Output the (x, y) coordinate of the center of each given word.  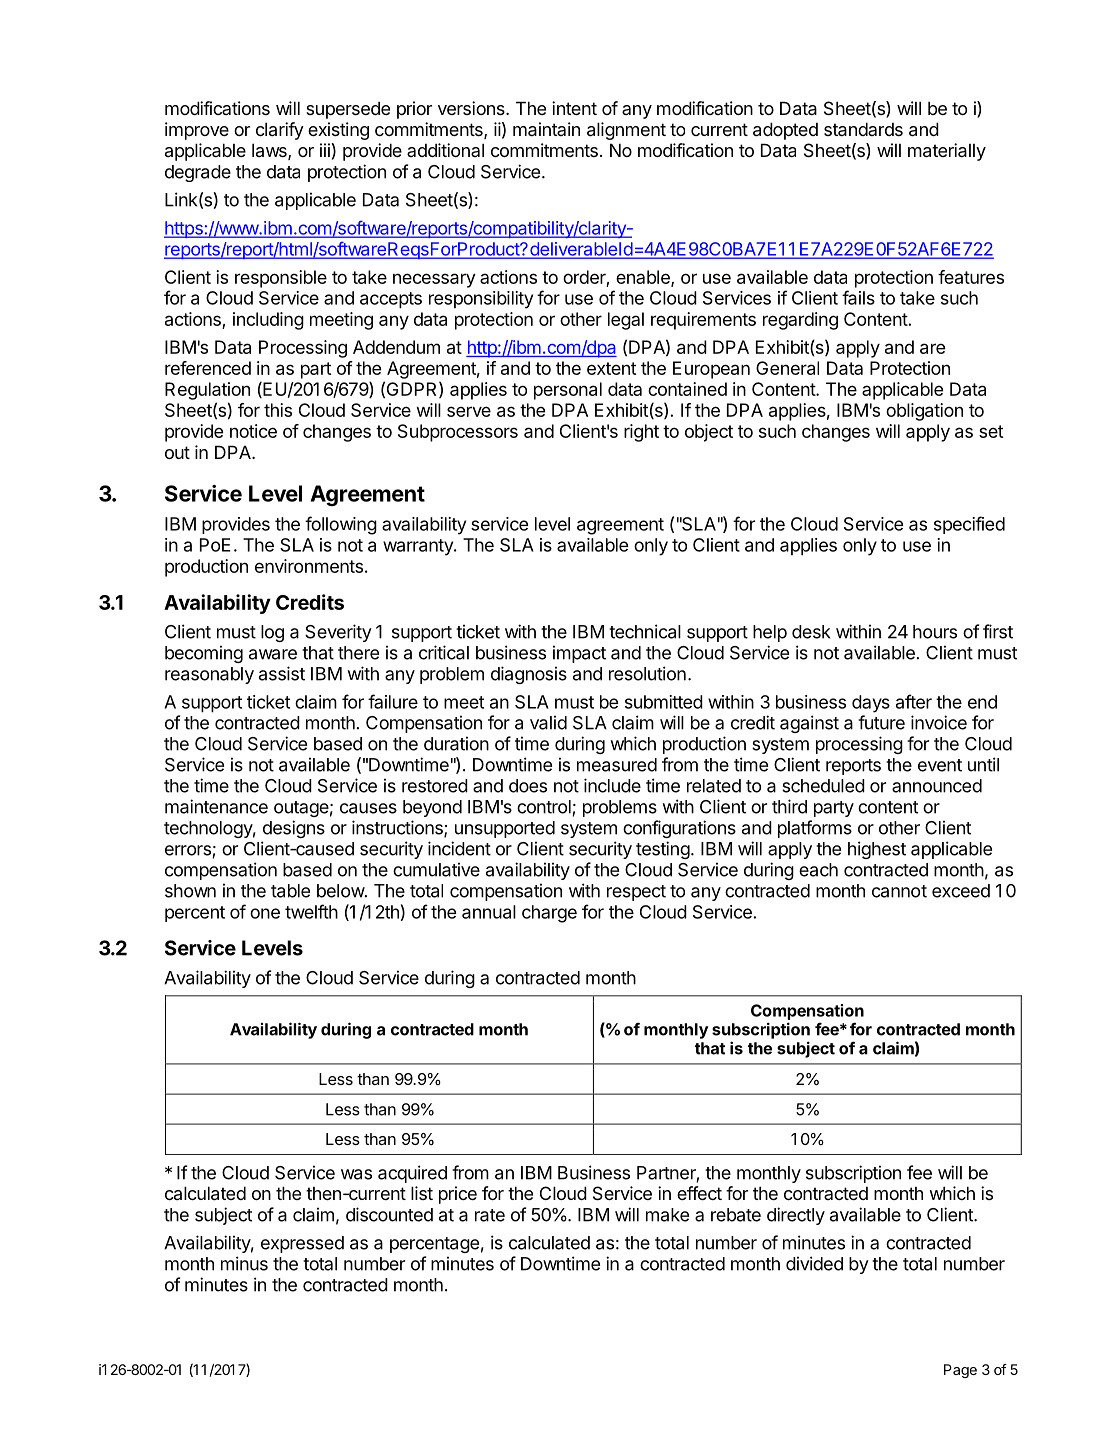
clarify (280, 131)
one (265, 913)
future (881, 722)
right (641, 433)
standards (863, 129)
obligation (924, 412)
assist (282, 673)
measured (617, 765)
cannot (899, 891)
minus (244, 1263)
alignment (626, 131)
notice (253, 431)
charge (549, 914)
